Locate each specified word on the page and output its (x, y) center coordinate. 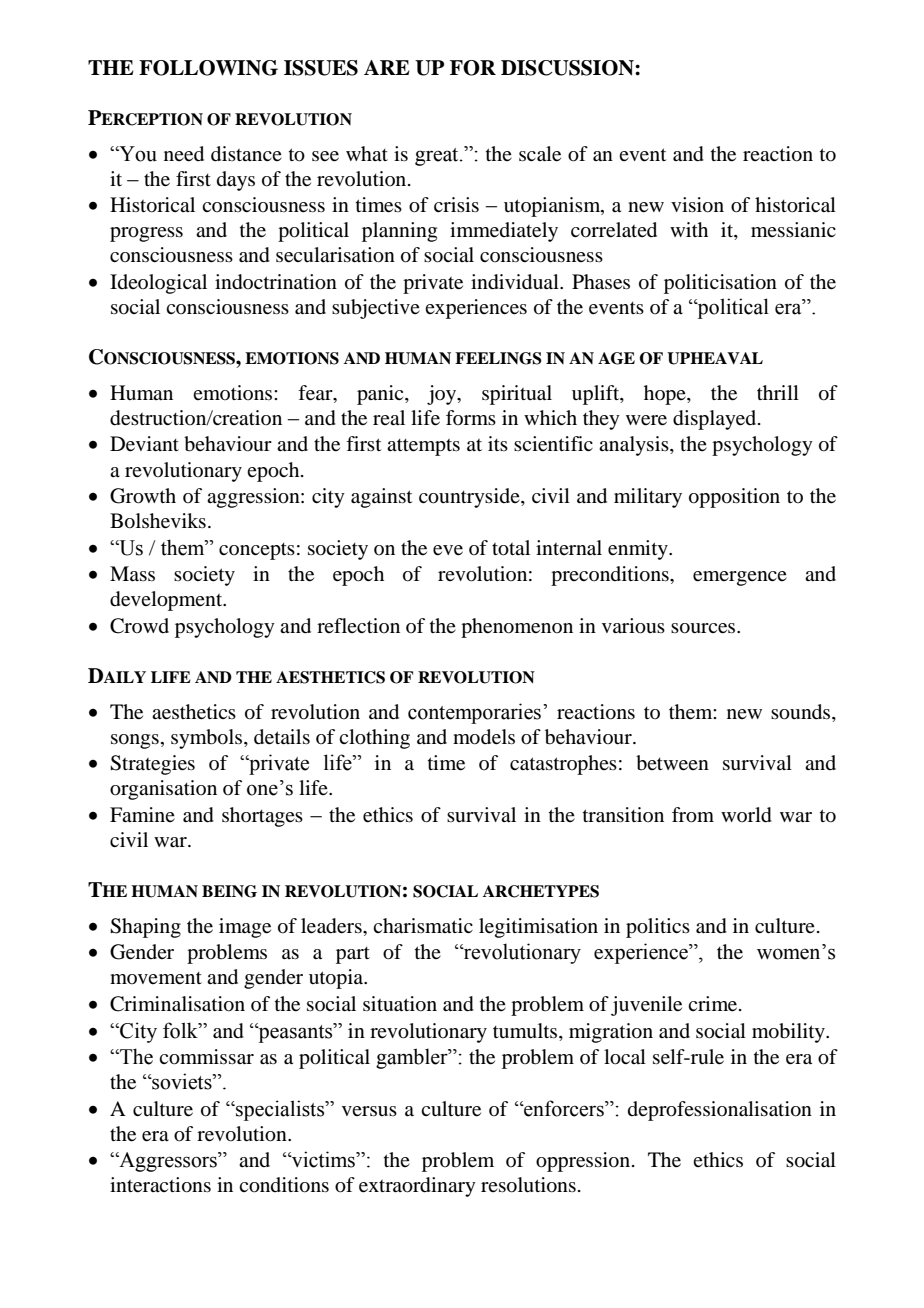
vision (697, 205)
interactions (160, 1185)
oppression (584, 1162)
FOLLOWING (208, 68)
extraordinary (417, 1187)
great (438, 157)
